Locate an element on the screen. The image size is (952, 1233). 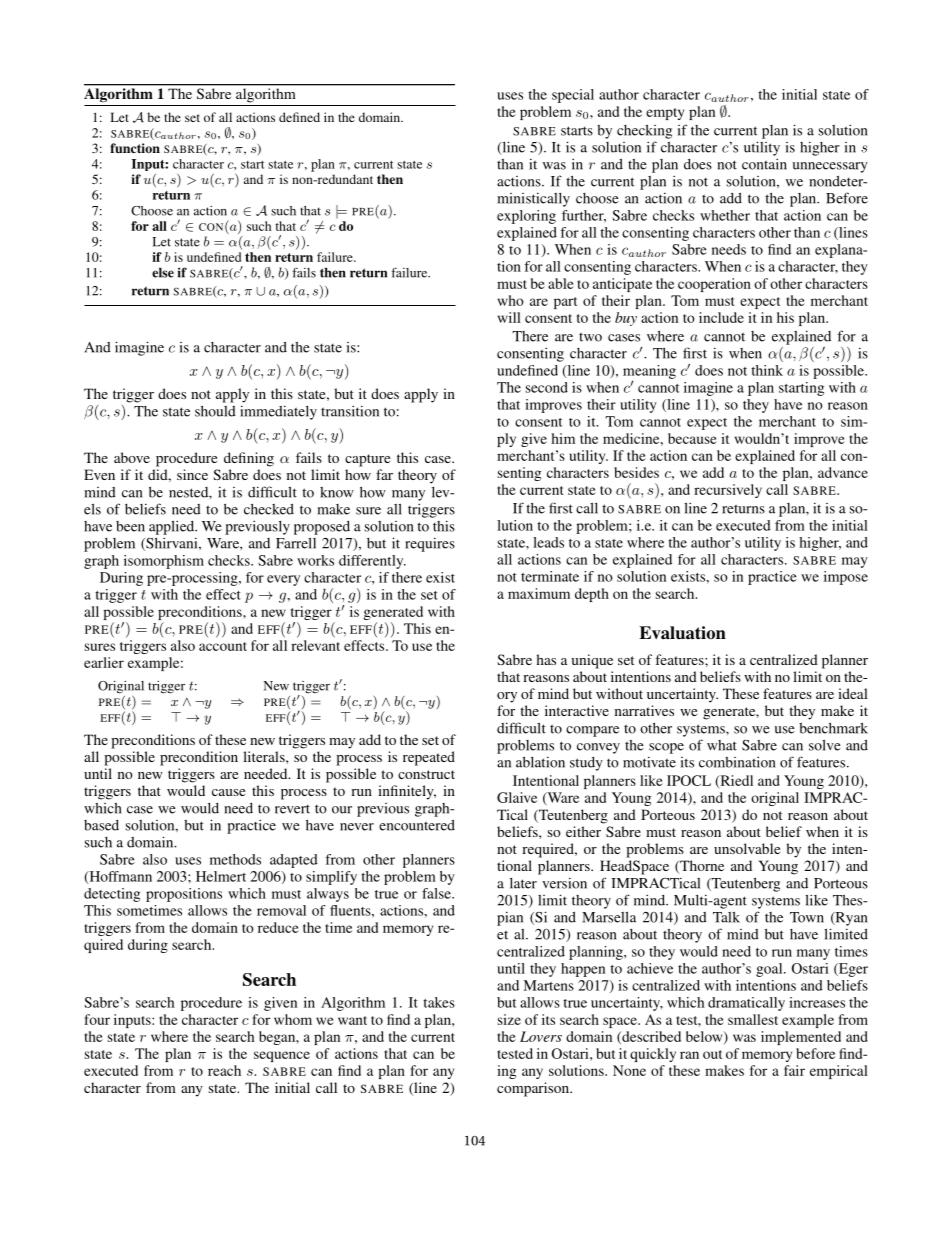
maximum is located at coordinates (539, 593).
